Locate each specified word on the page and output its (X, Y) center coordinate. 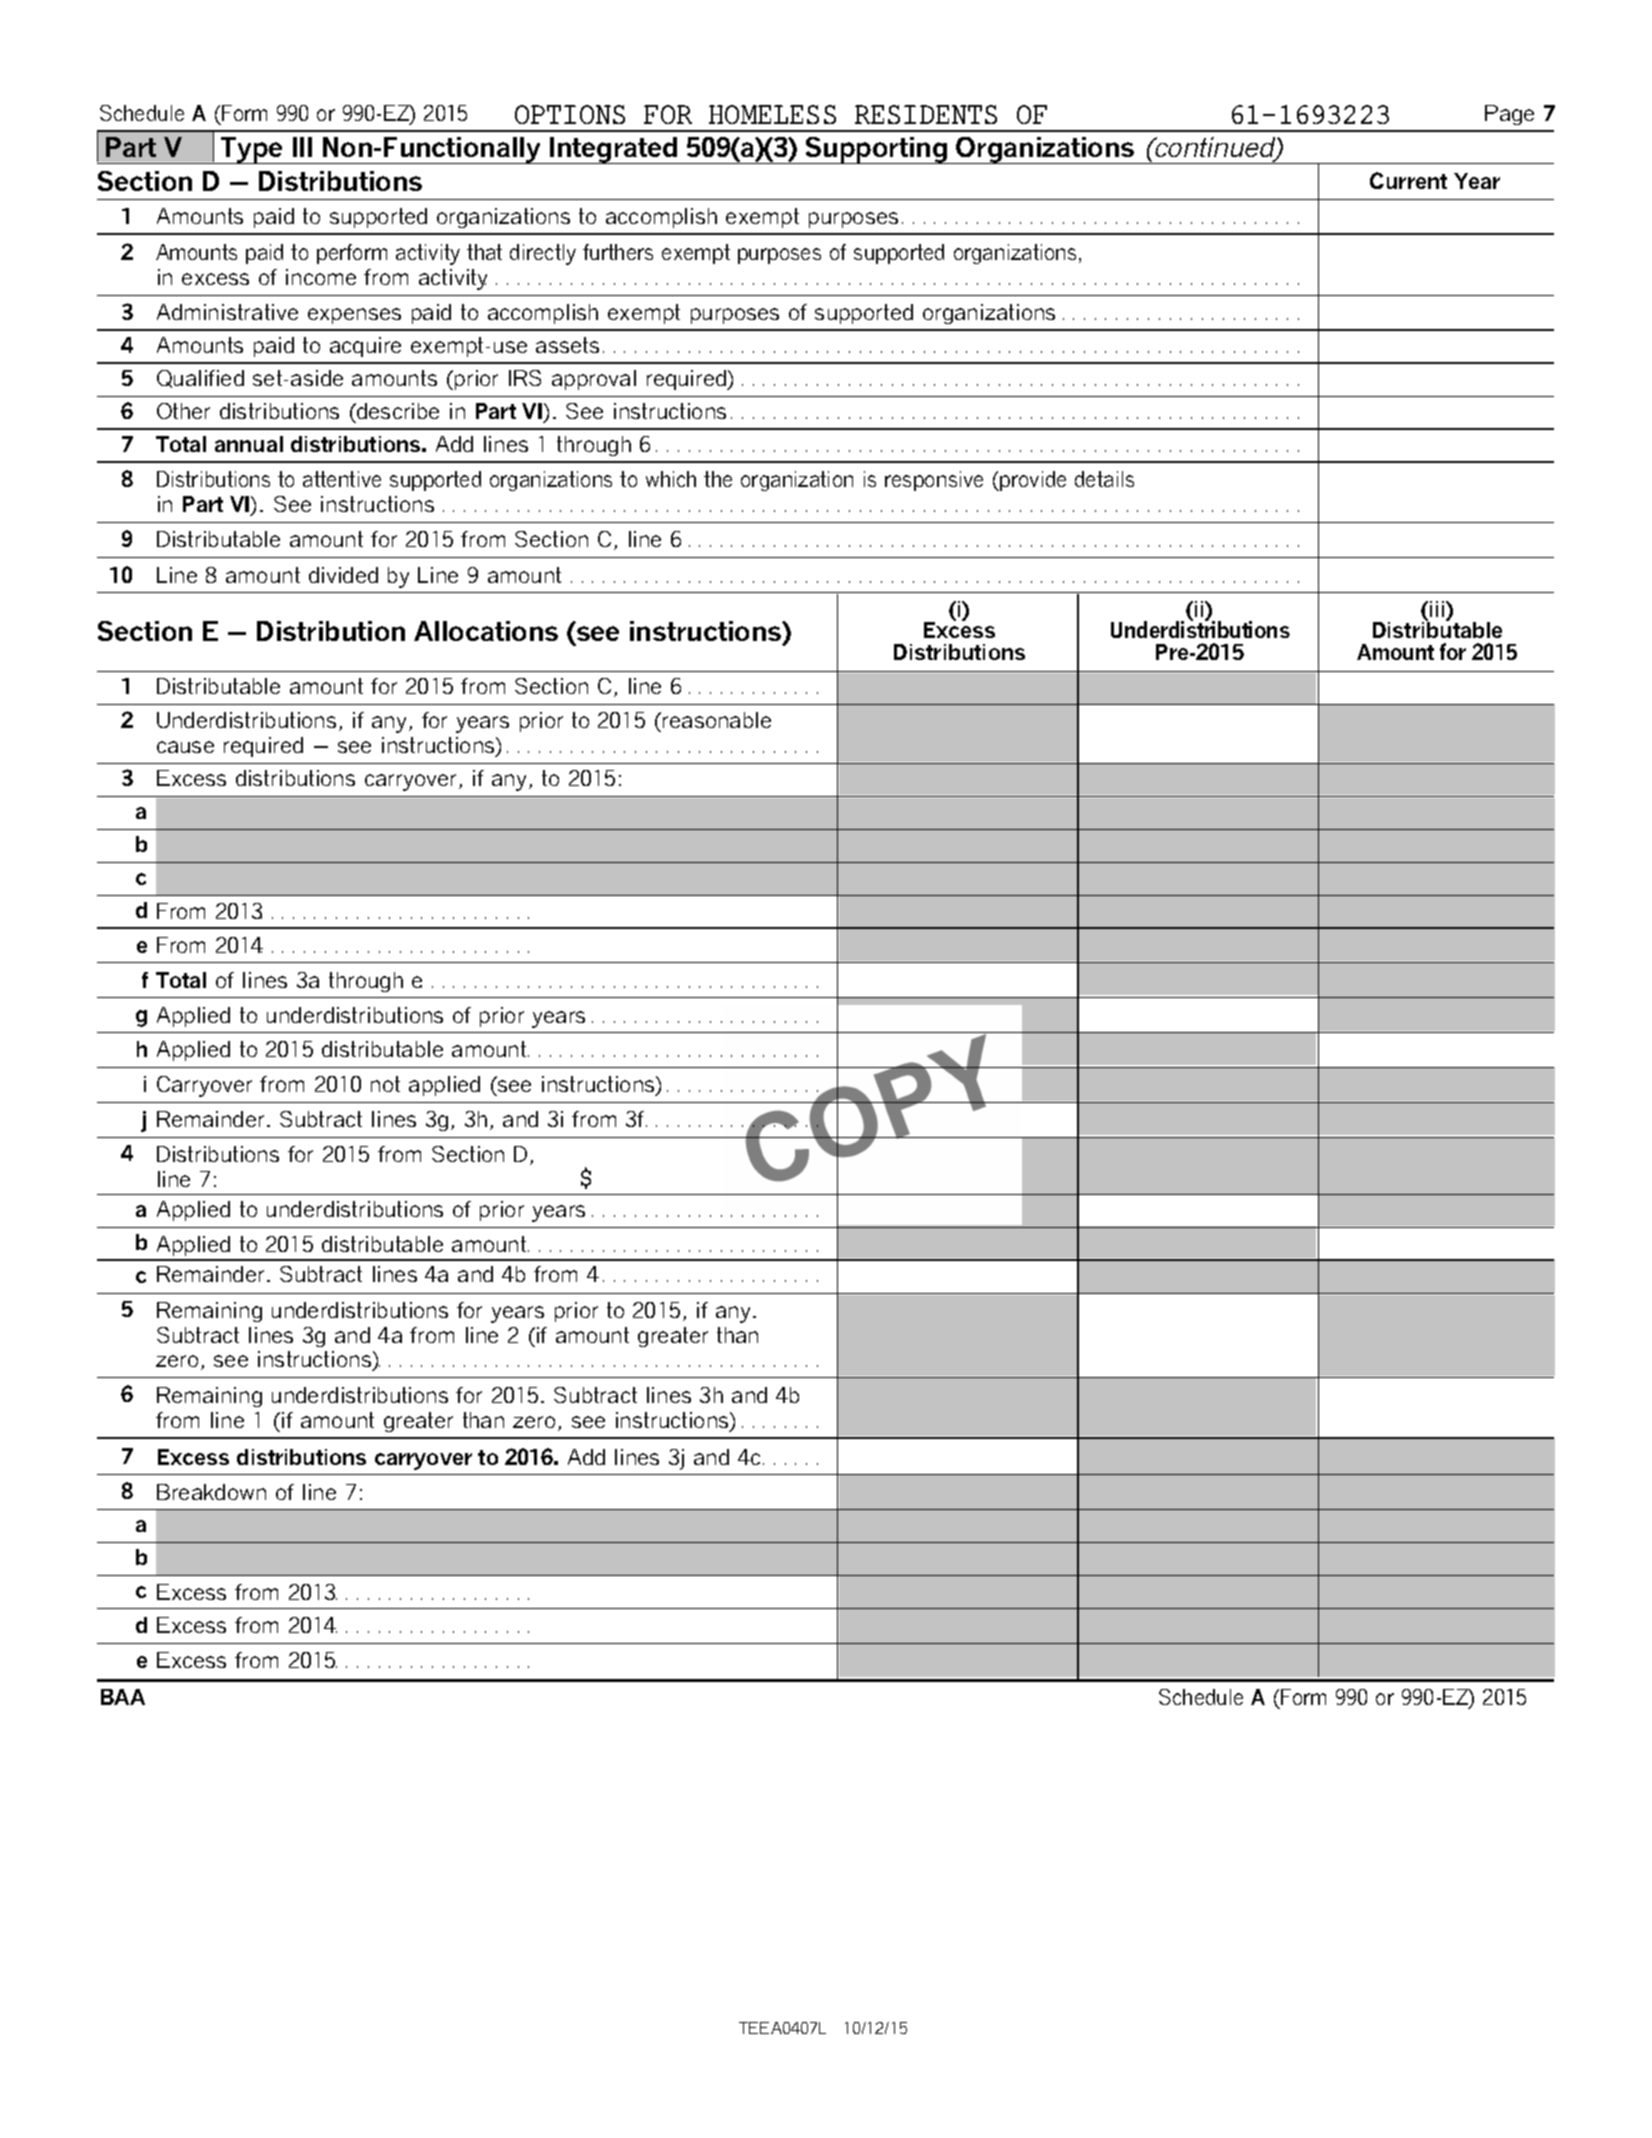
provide (1032, 481)
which (671, 479)
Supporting (876, 150)
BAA (123, 1697)
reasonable (717, 720)
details (1104, 479)
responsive (934, 481)
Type (252, 150)
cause (185, 747)
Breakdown (211, 1492)
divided (343, 575)
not (385, 1084)
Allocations (486, 631)
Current (1408, 180)
